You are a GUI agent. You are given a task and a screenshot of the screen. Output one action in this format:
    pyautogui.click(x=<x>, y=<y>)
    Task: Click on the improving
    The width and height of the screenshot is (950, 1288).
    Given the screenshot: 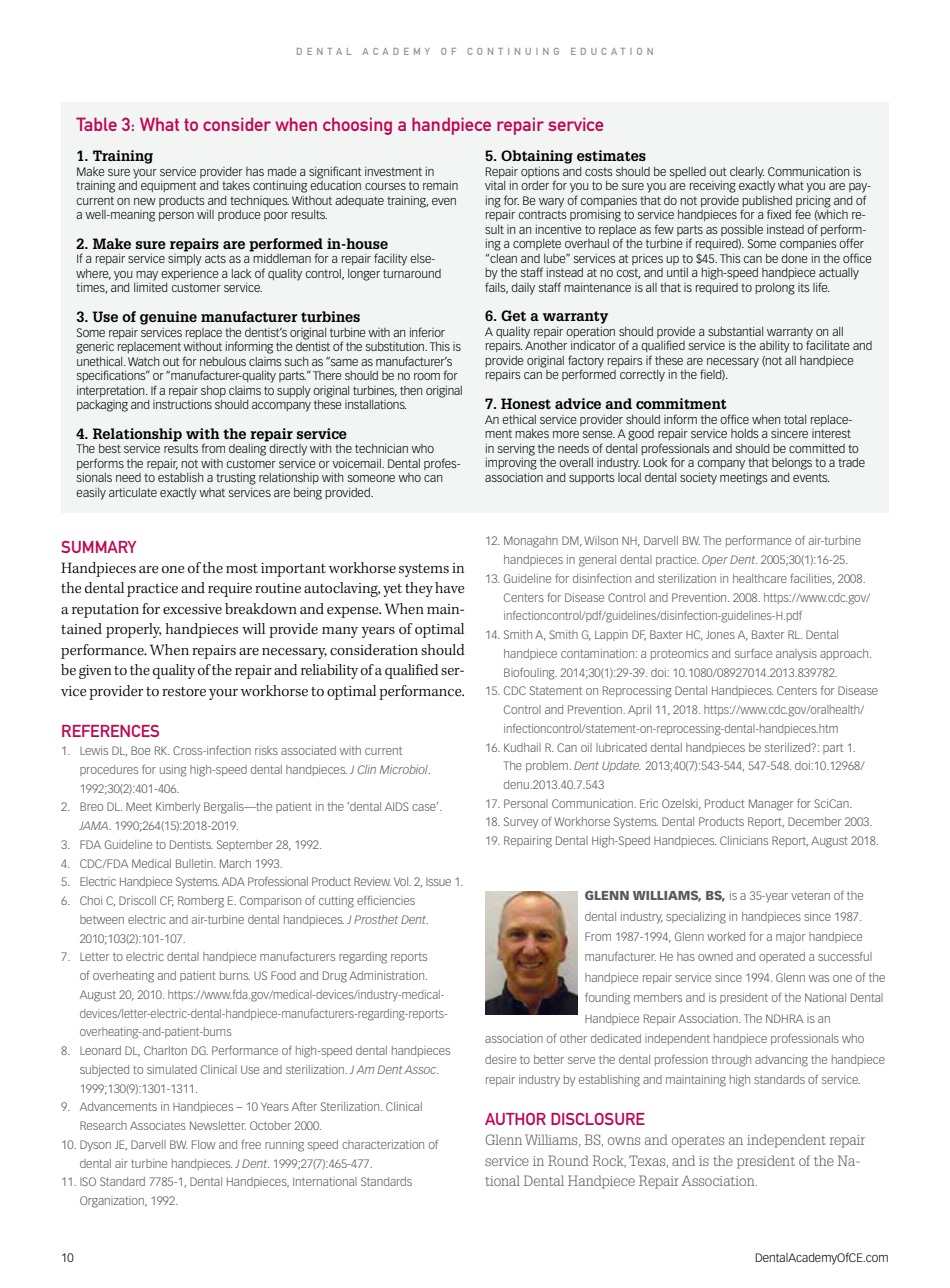 What is the action you would take?
    pyautogui.click(x=511, y=462)
